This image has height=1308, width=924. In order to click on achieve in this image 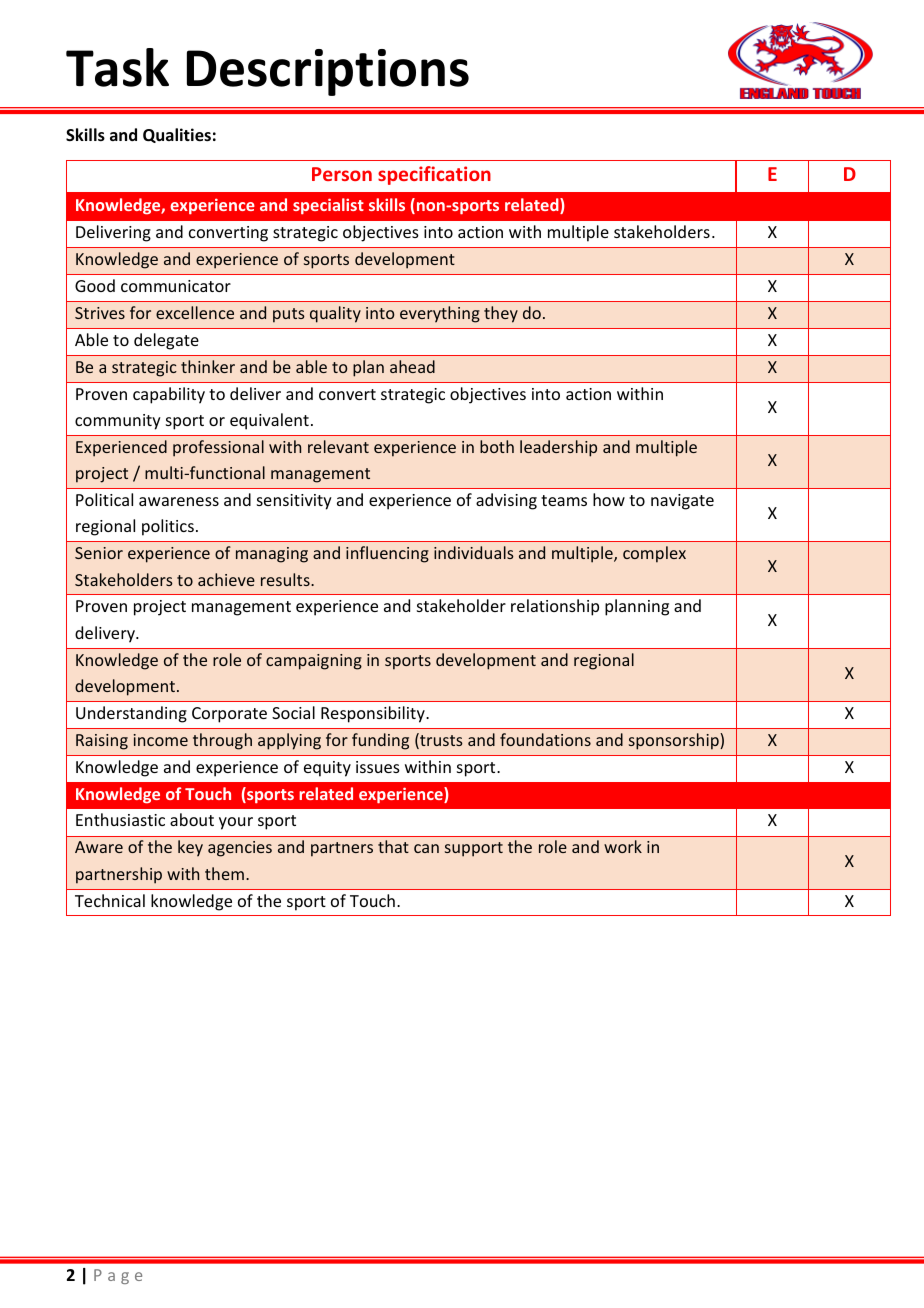, I will do `click(226, 579)`.
